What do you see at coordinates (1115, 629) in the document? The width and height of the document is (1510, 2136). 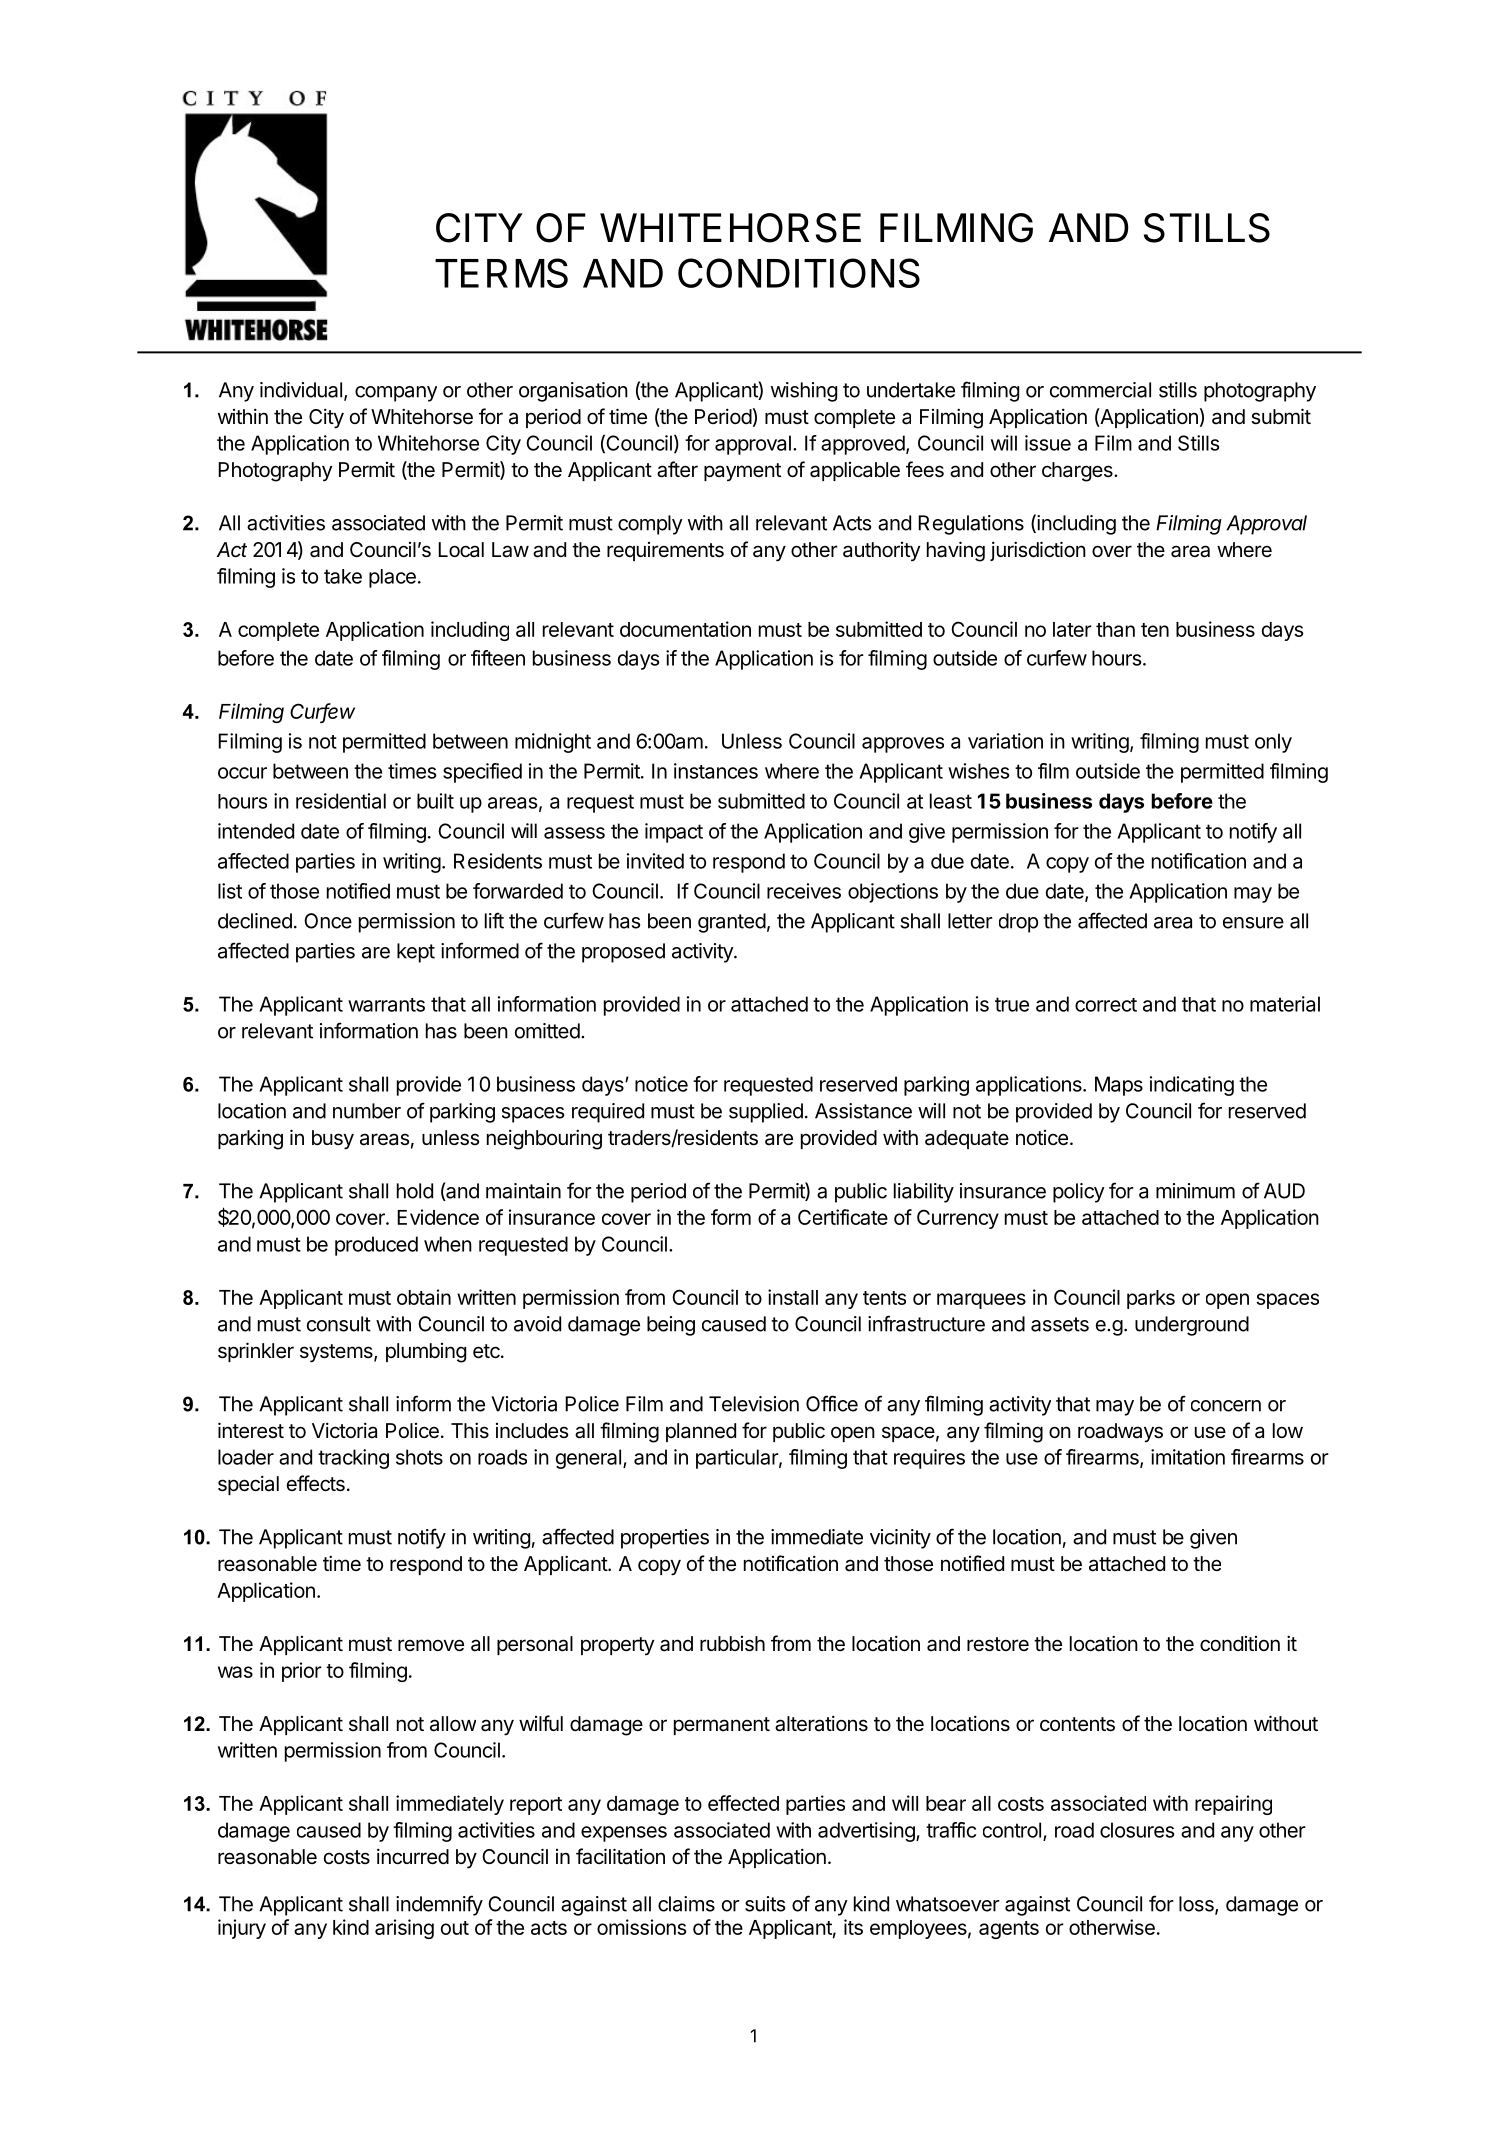 I see `than` at bounding box center [1115, 629].
